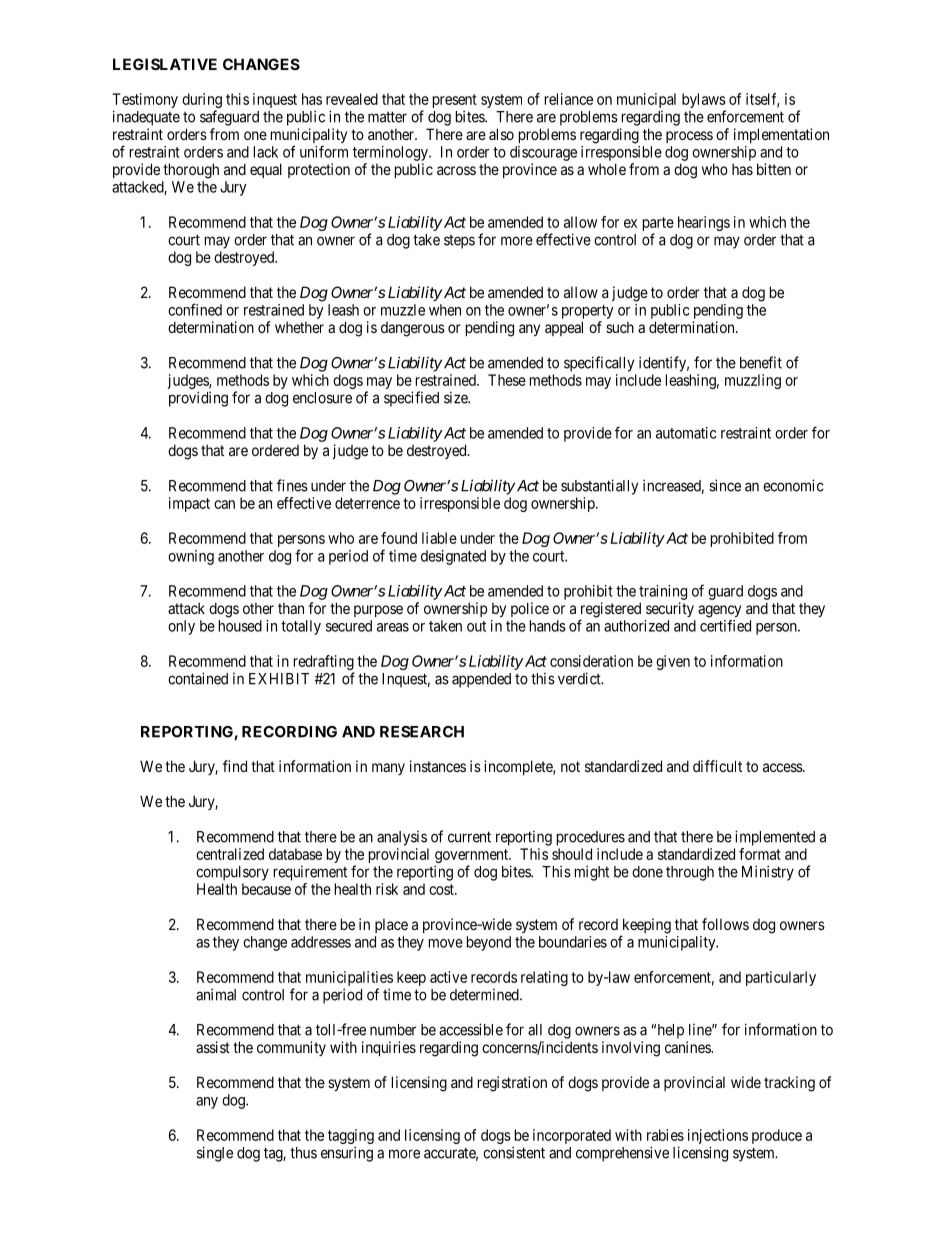 The image size is (952, 1233). What do you see at coordinates (718, 1138) in the image?
I see `injections` at bounding box center [718, 1138].
